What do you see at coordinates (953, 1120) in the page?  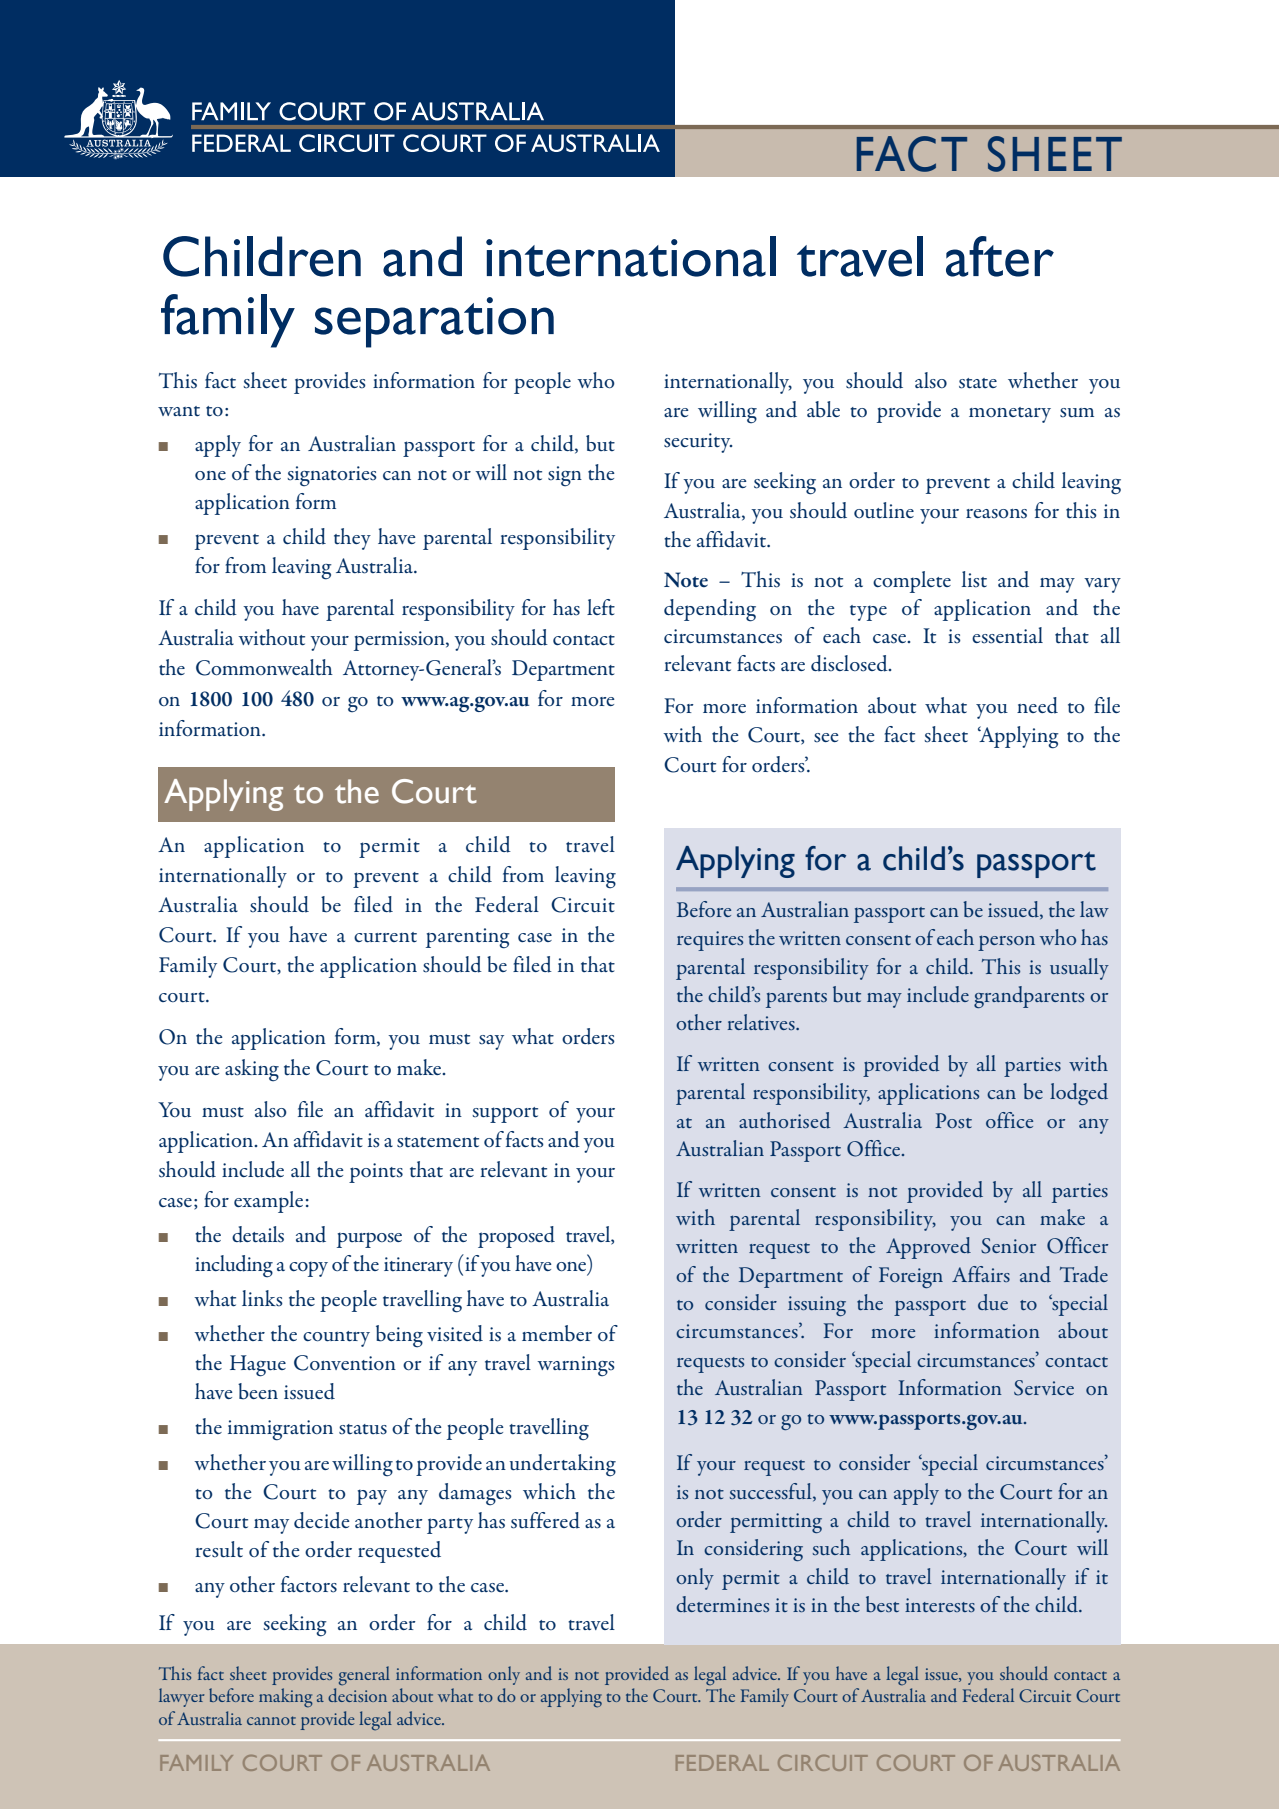 I see `Post` at bounding box center [953, 1120].
